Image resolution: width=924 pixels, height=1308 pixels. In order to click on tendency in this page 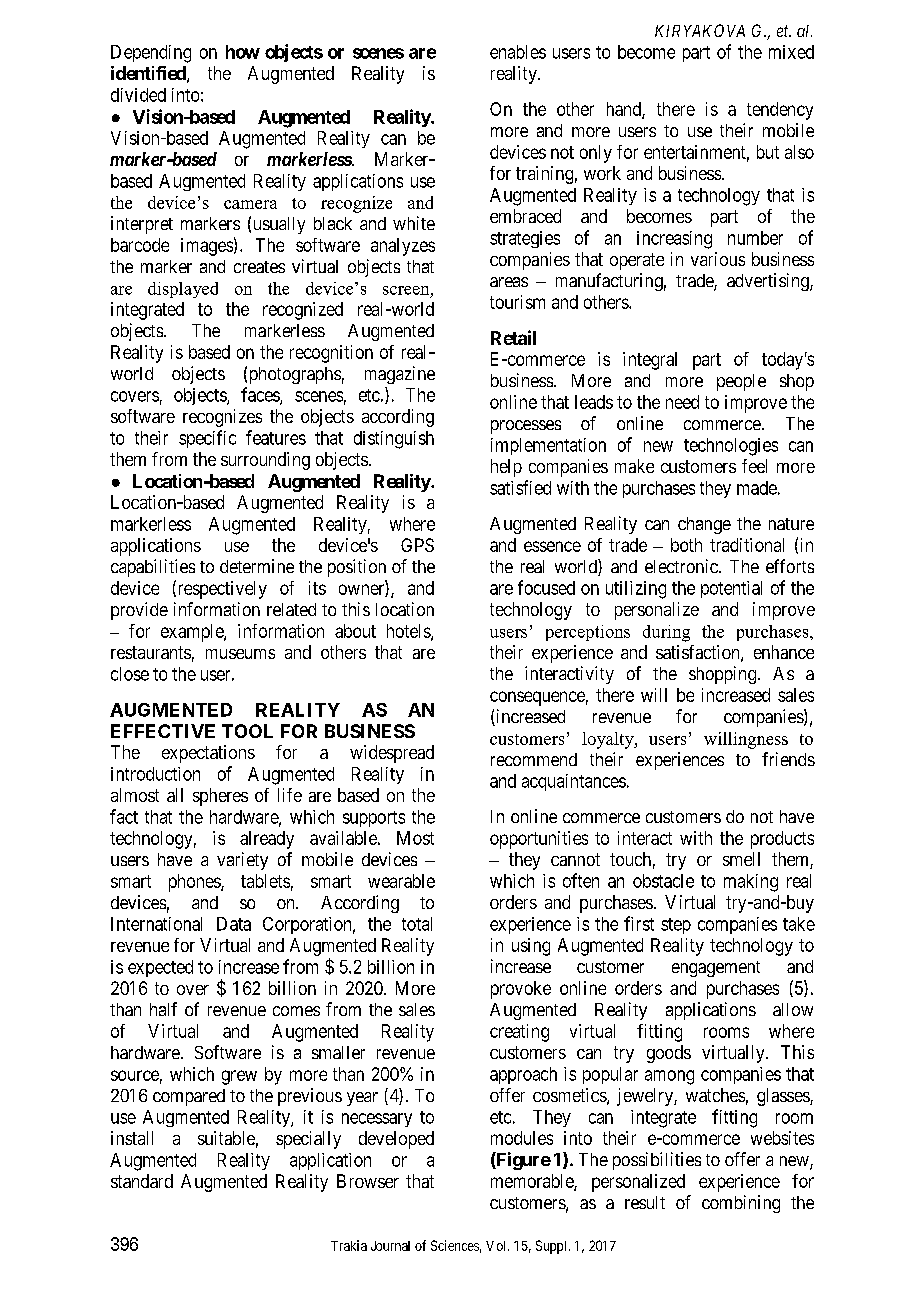, I will do `click(780, 111)`.
